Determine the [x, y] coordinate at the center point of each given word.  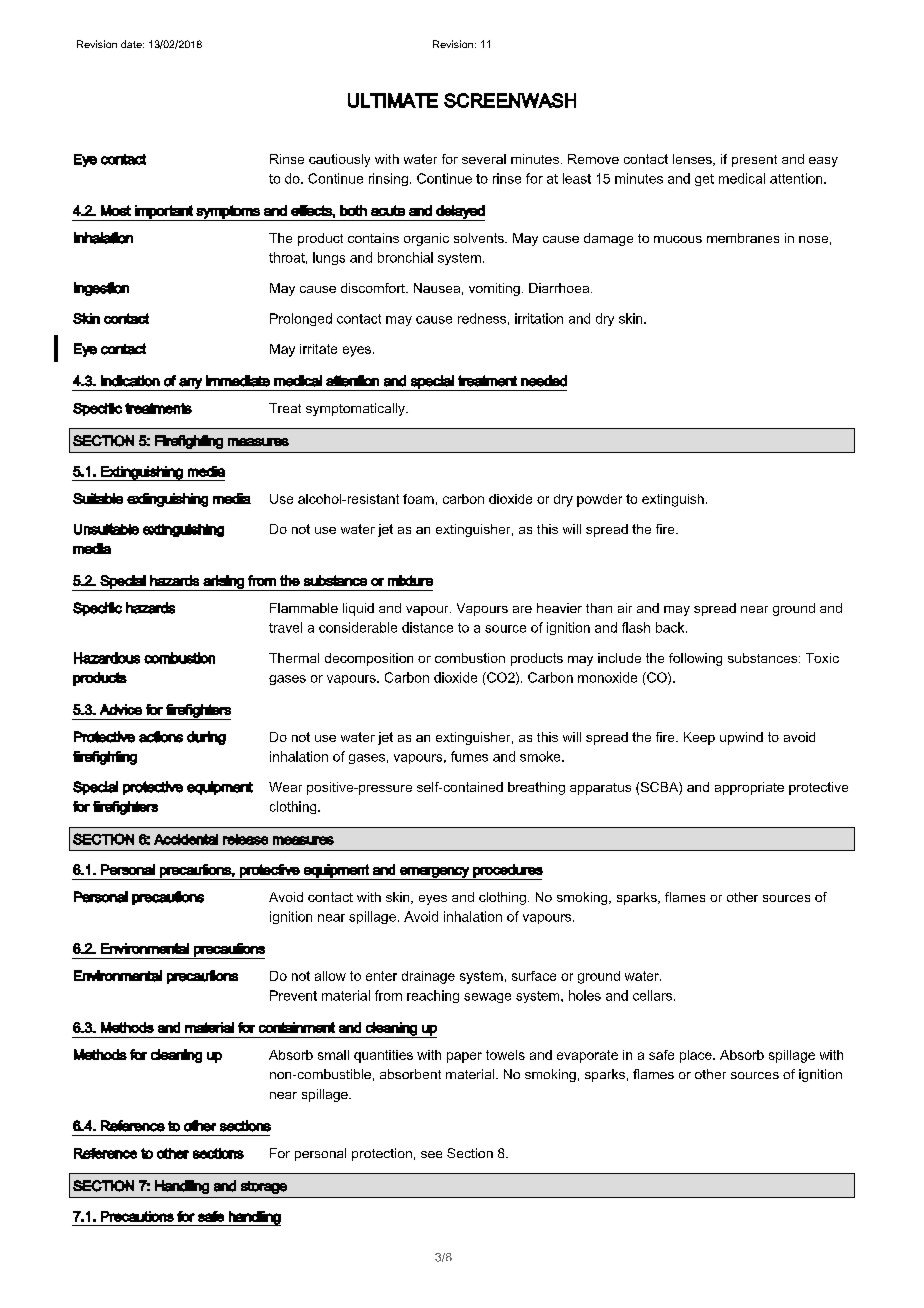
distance [427, 627]
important [164, 213]
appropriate [749, 788]
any [190, 384]
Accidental [186, 839]
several [484, 159]
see [431, 1154]
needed [544, 381]
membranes [743, 238]
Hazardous [107, 658]
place [697, 1056]
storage [264, 1187]
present [754, 161]
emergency [434, 873]
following [695, 659]
